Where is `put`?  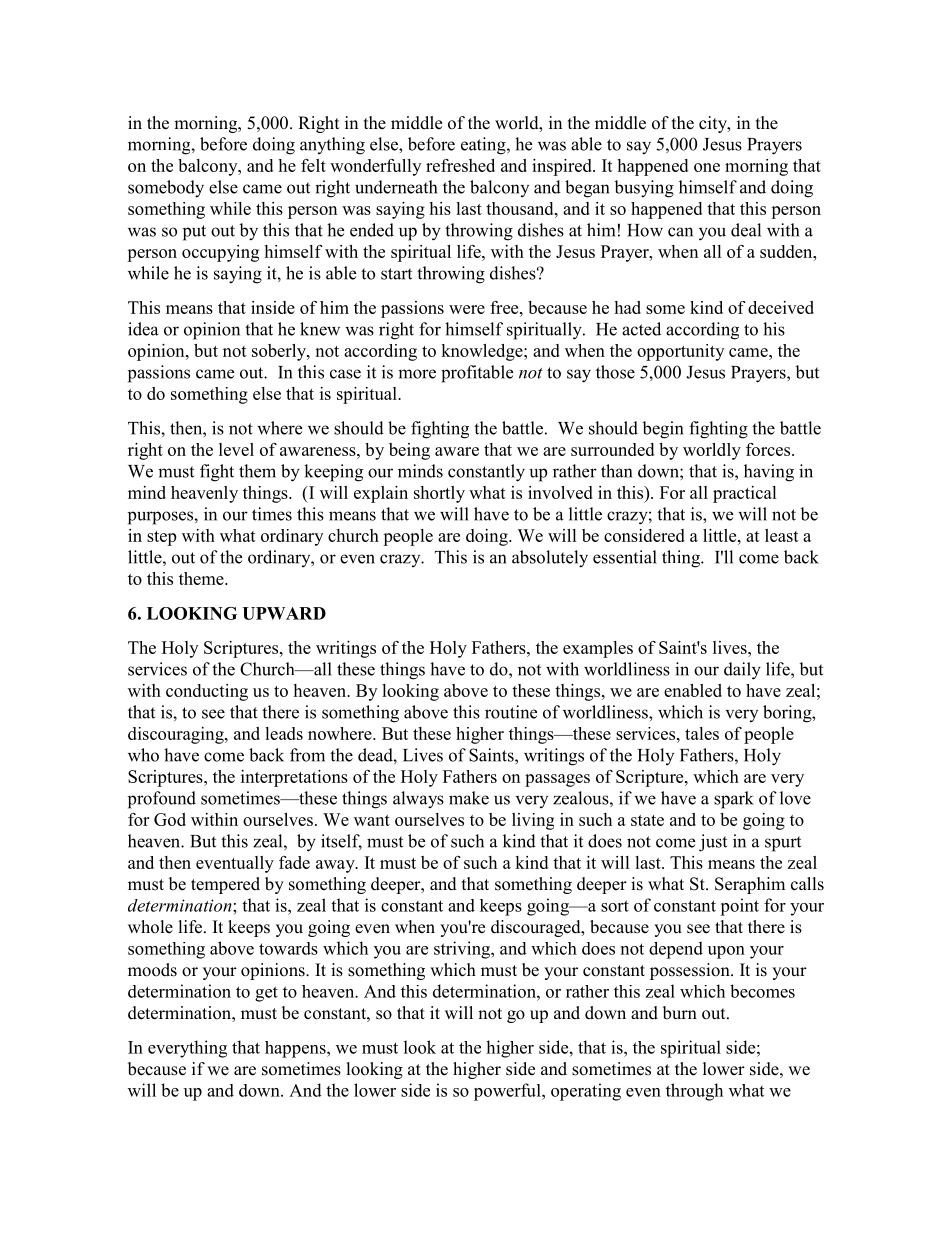
put is located at coordinates (194, 233).
